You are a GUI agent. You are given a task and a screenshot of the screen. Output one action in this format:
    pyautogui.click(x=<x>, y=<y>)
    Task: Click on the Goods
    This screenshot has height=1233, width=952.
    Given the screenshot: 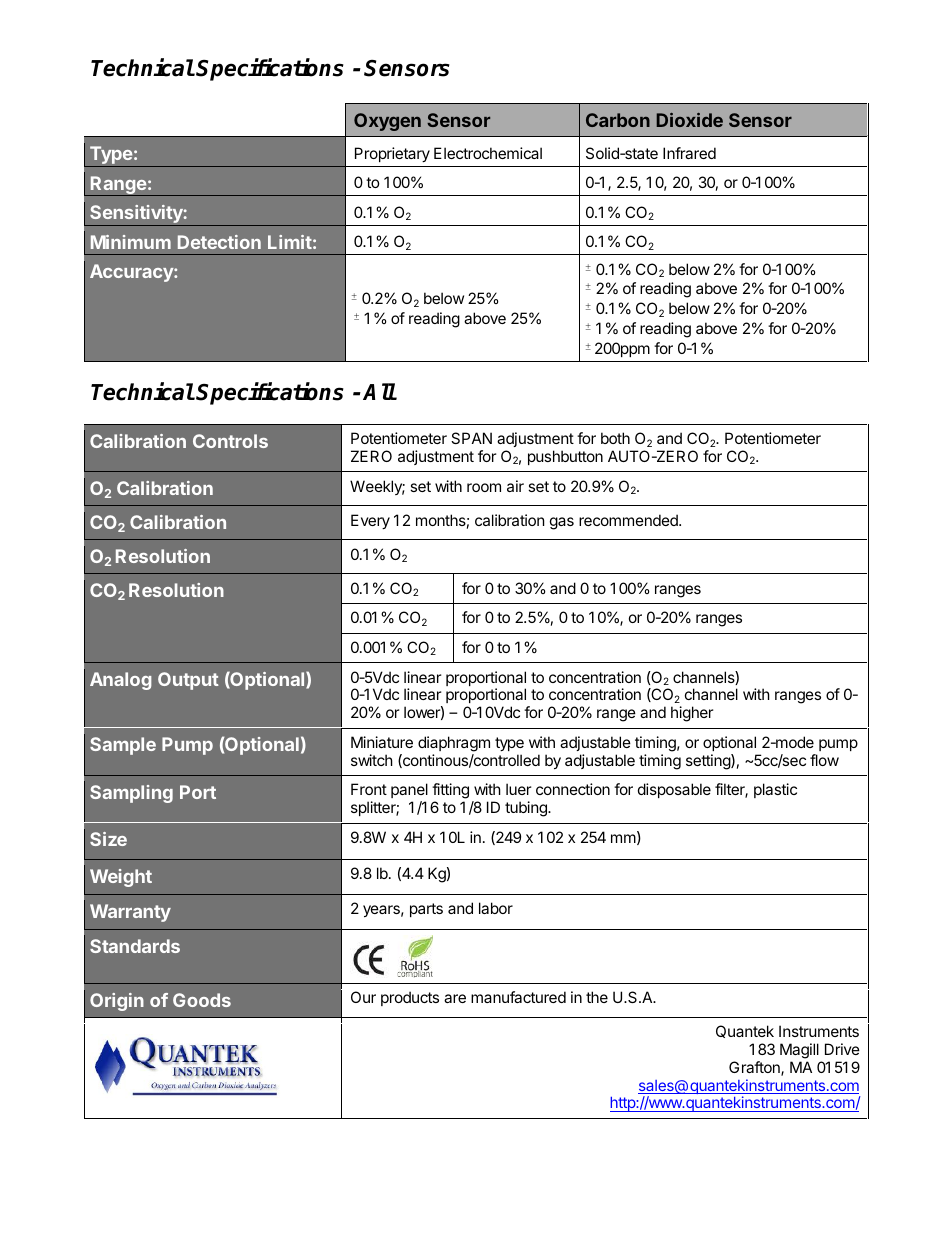 What is the action you would take?
    pyautogui.click(x=202, y=1000)
